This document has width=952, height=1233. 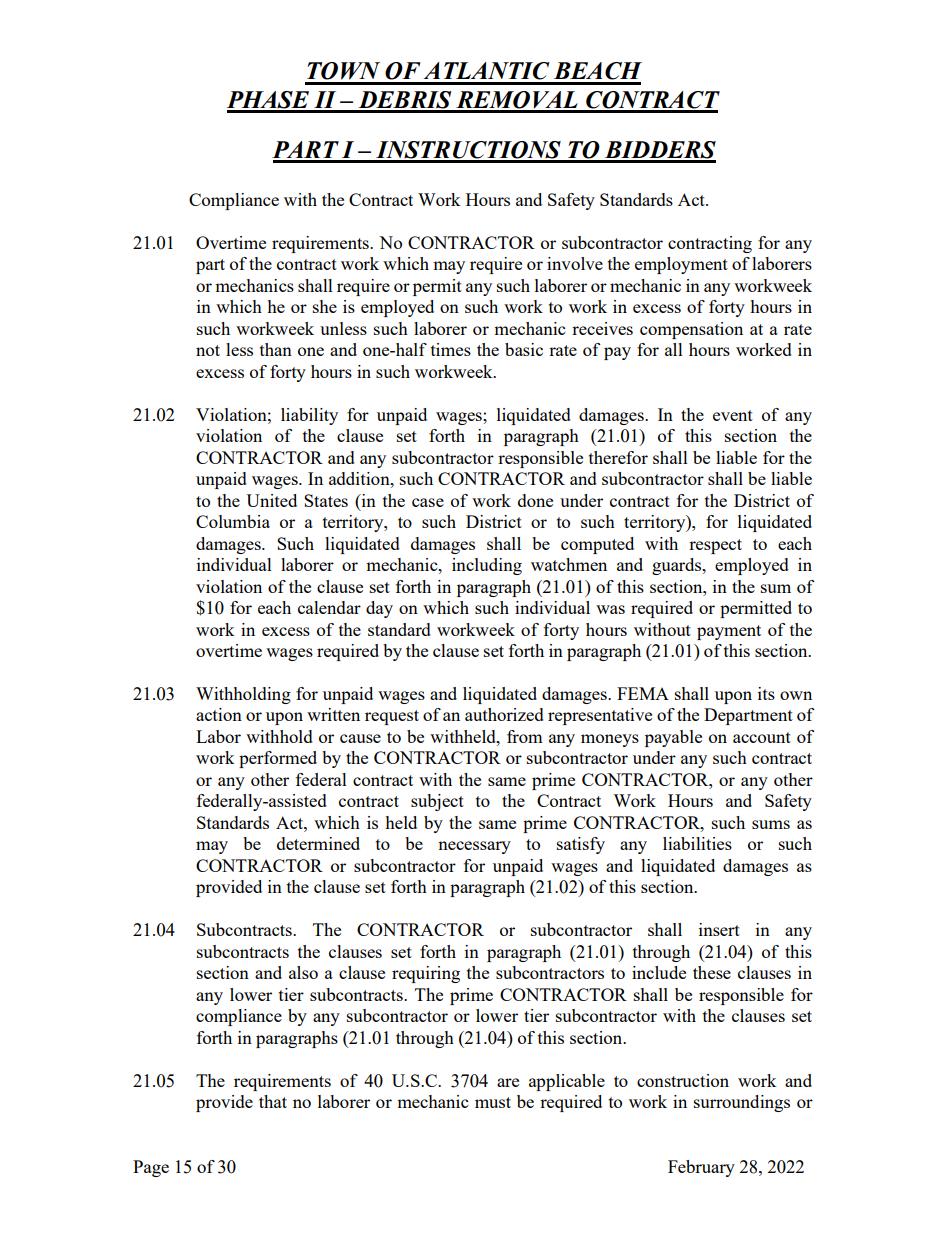 What do you see at coordinates (673, 738) in the document?
I see `payable` at bounding box center [673, 738].
